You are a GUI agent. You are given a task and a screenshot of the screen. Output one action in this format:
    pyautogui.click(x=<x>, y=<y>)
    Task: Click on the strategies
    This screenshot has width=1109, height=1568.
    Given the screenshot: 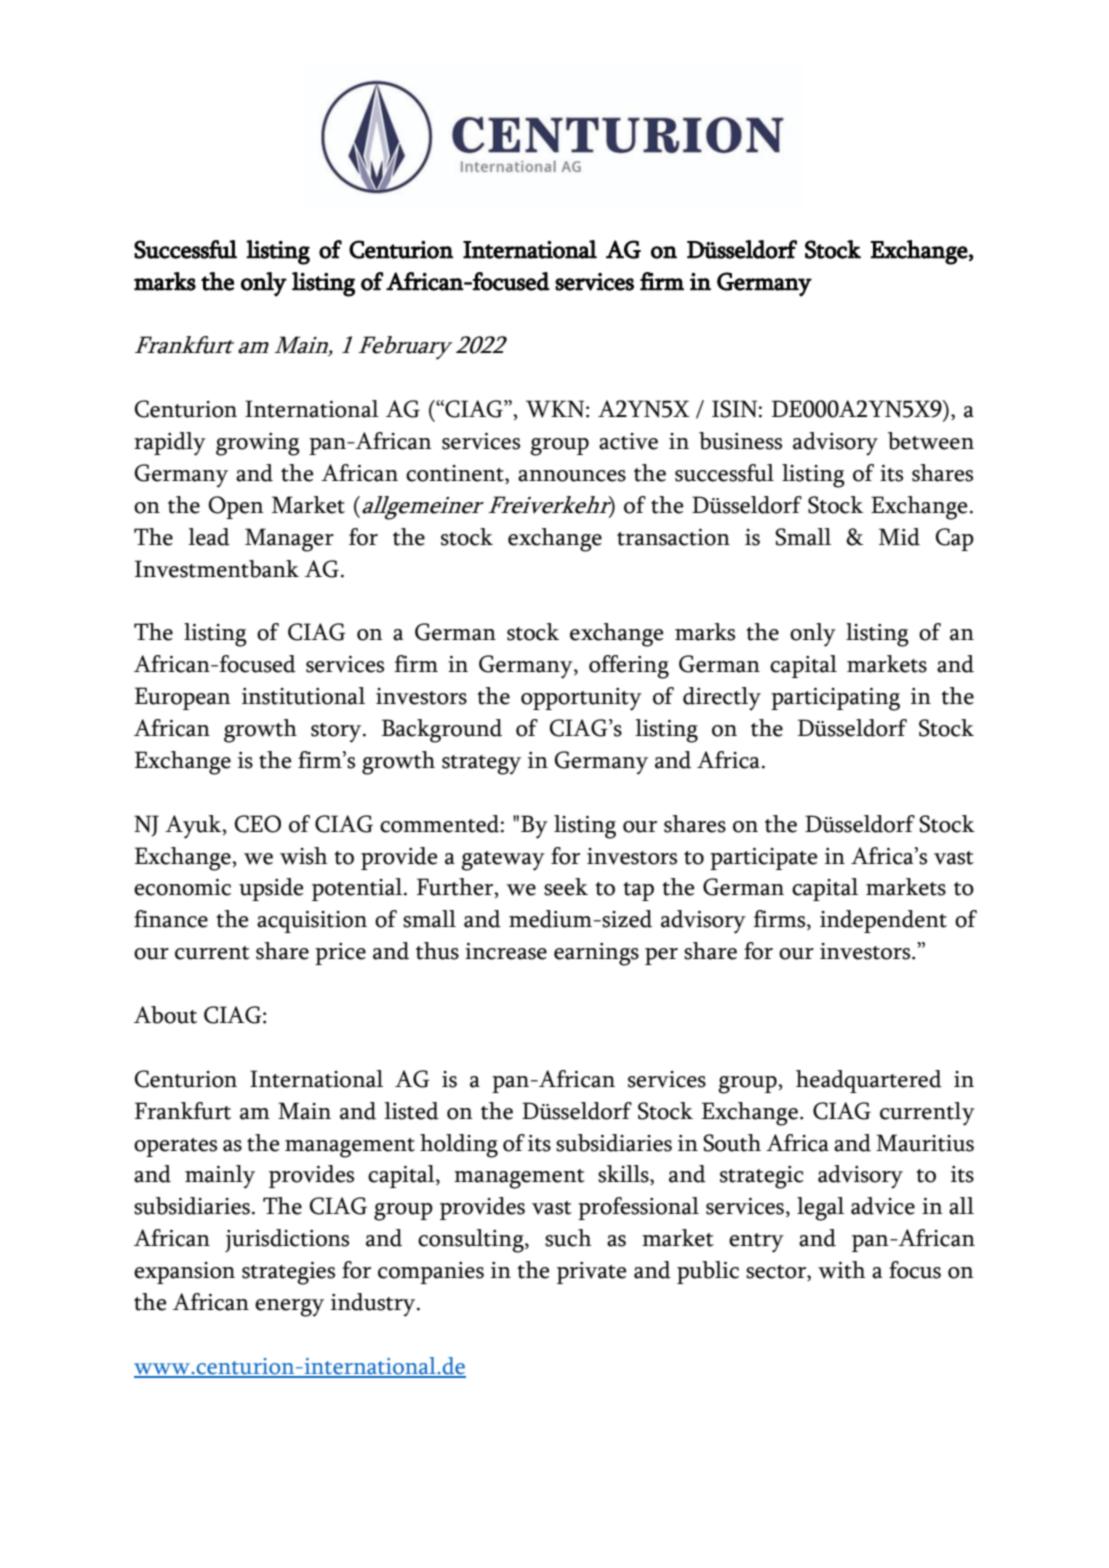 What is the action you would take?
    pyautogui.click(x=288, y=1273)
